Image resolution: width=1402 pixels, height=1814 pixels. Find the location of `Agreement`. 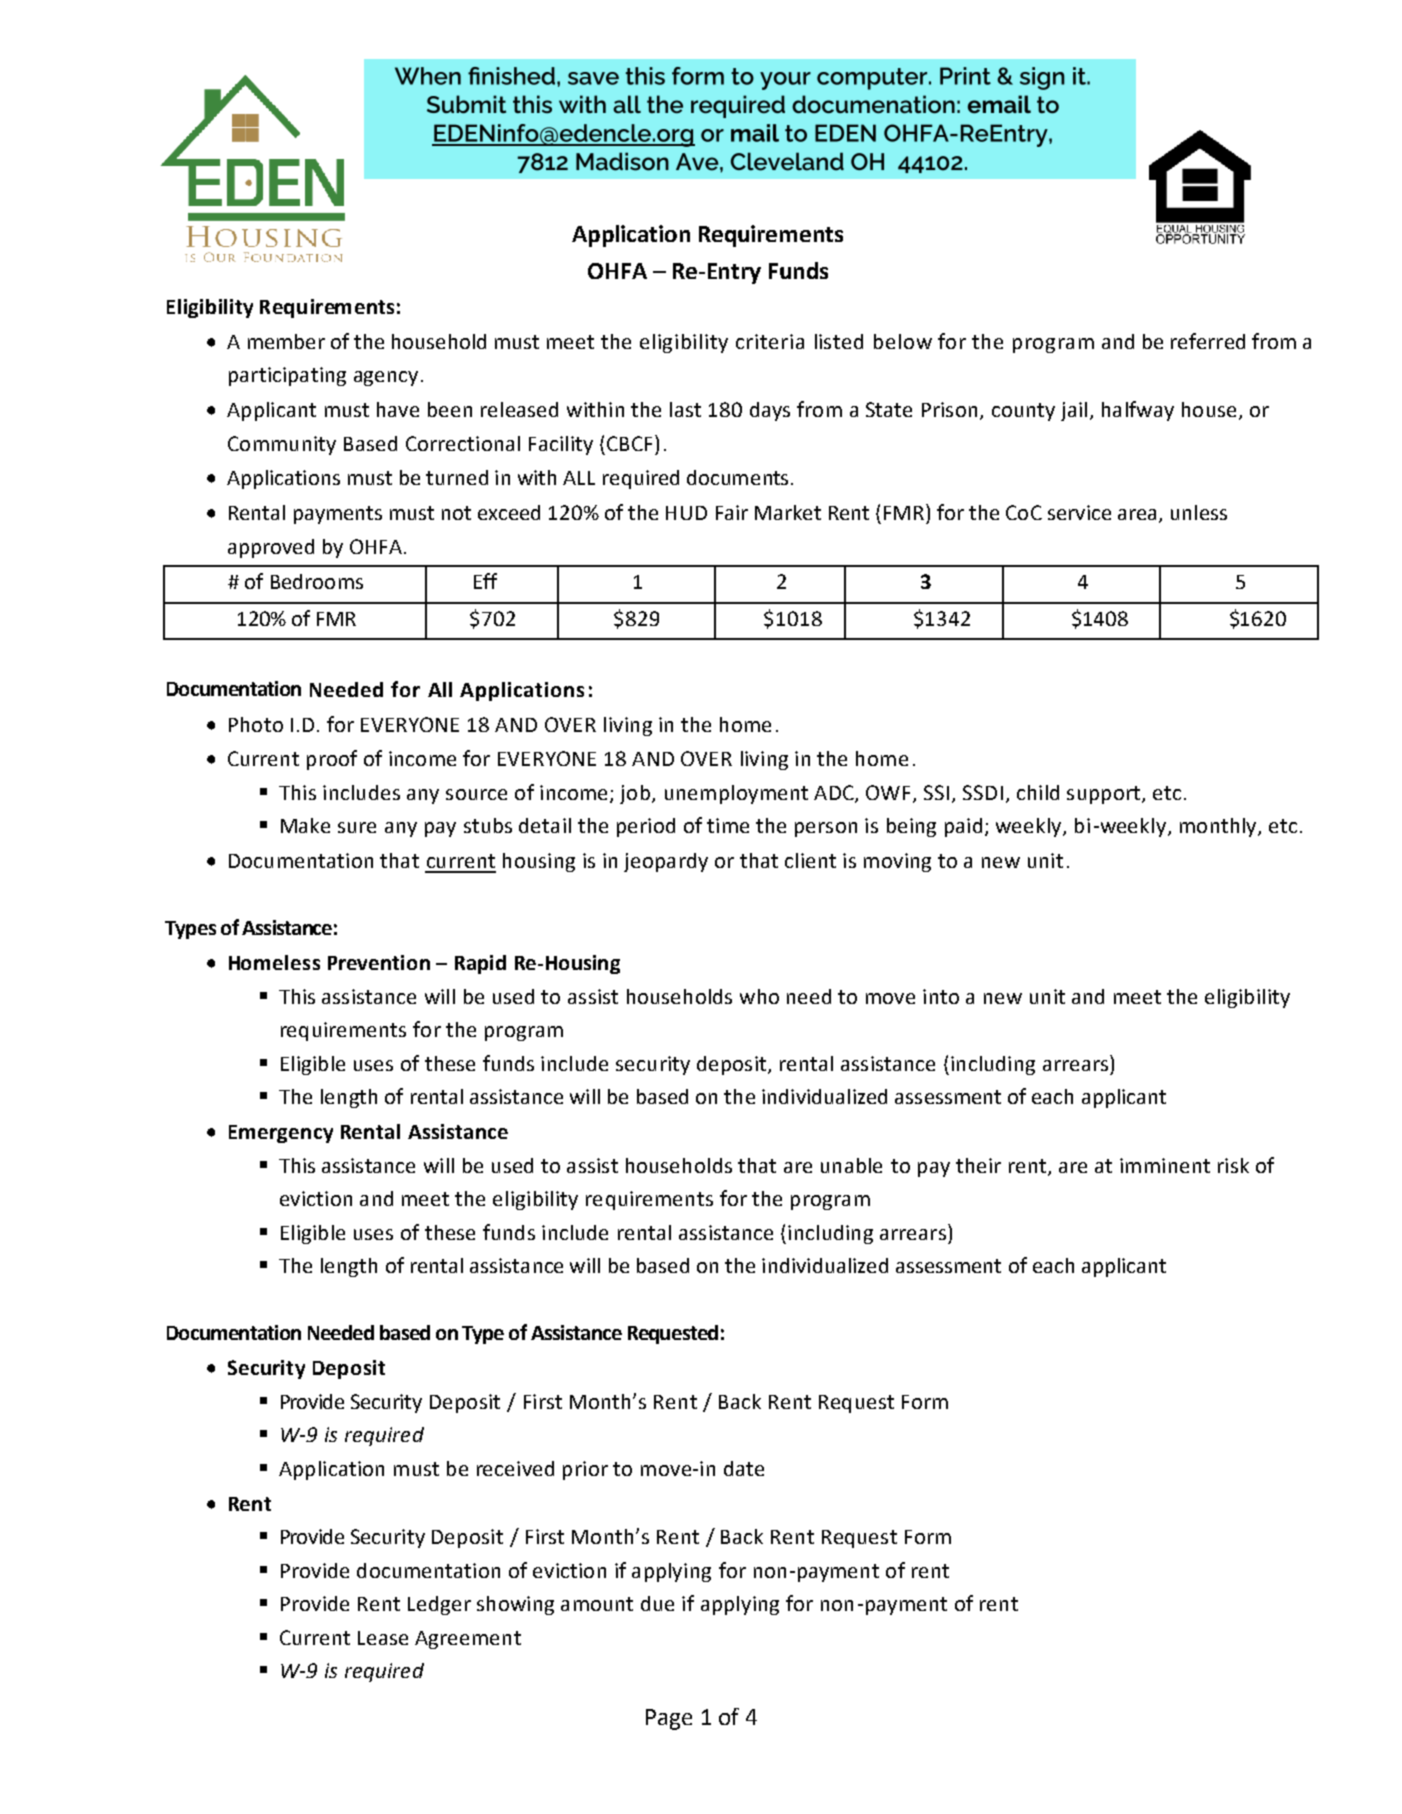

Agreement is located at coordinates (468, 1640).
